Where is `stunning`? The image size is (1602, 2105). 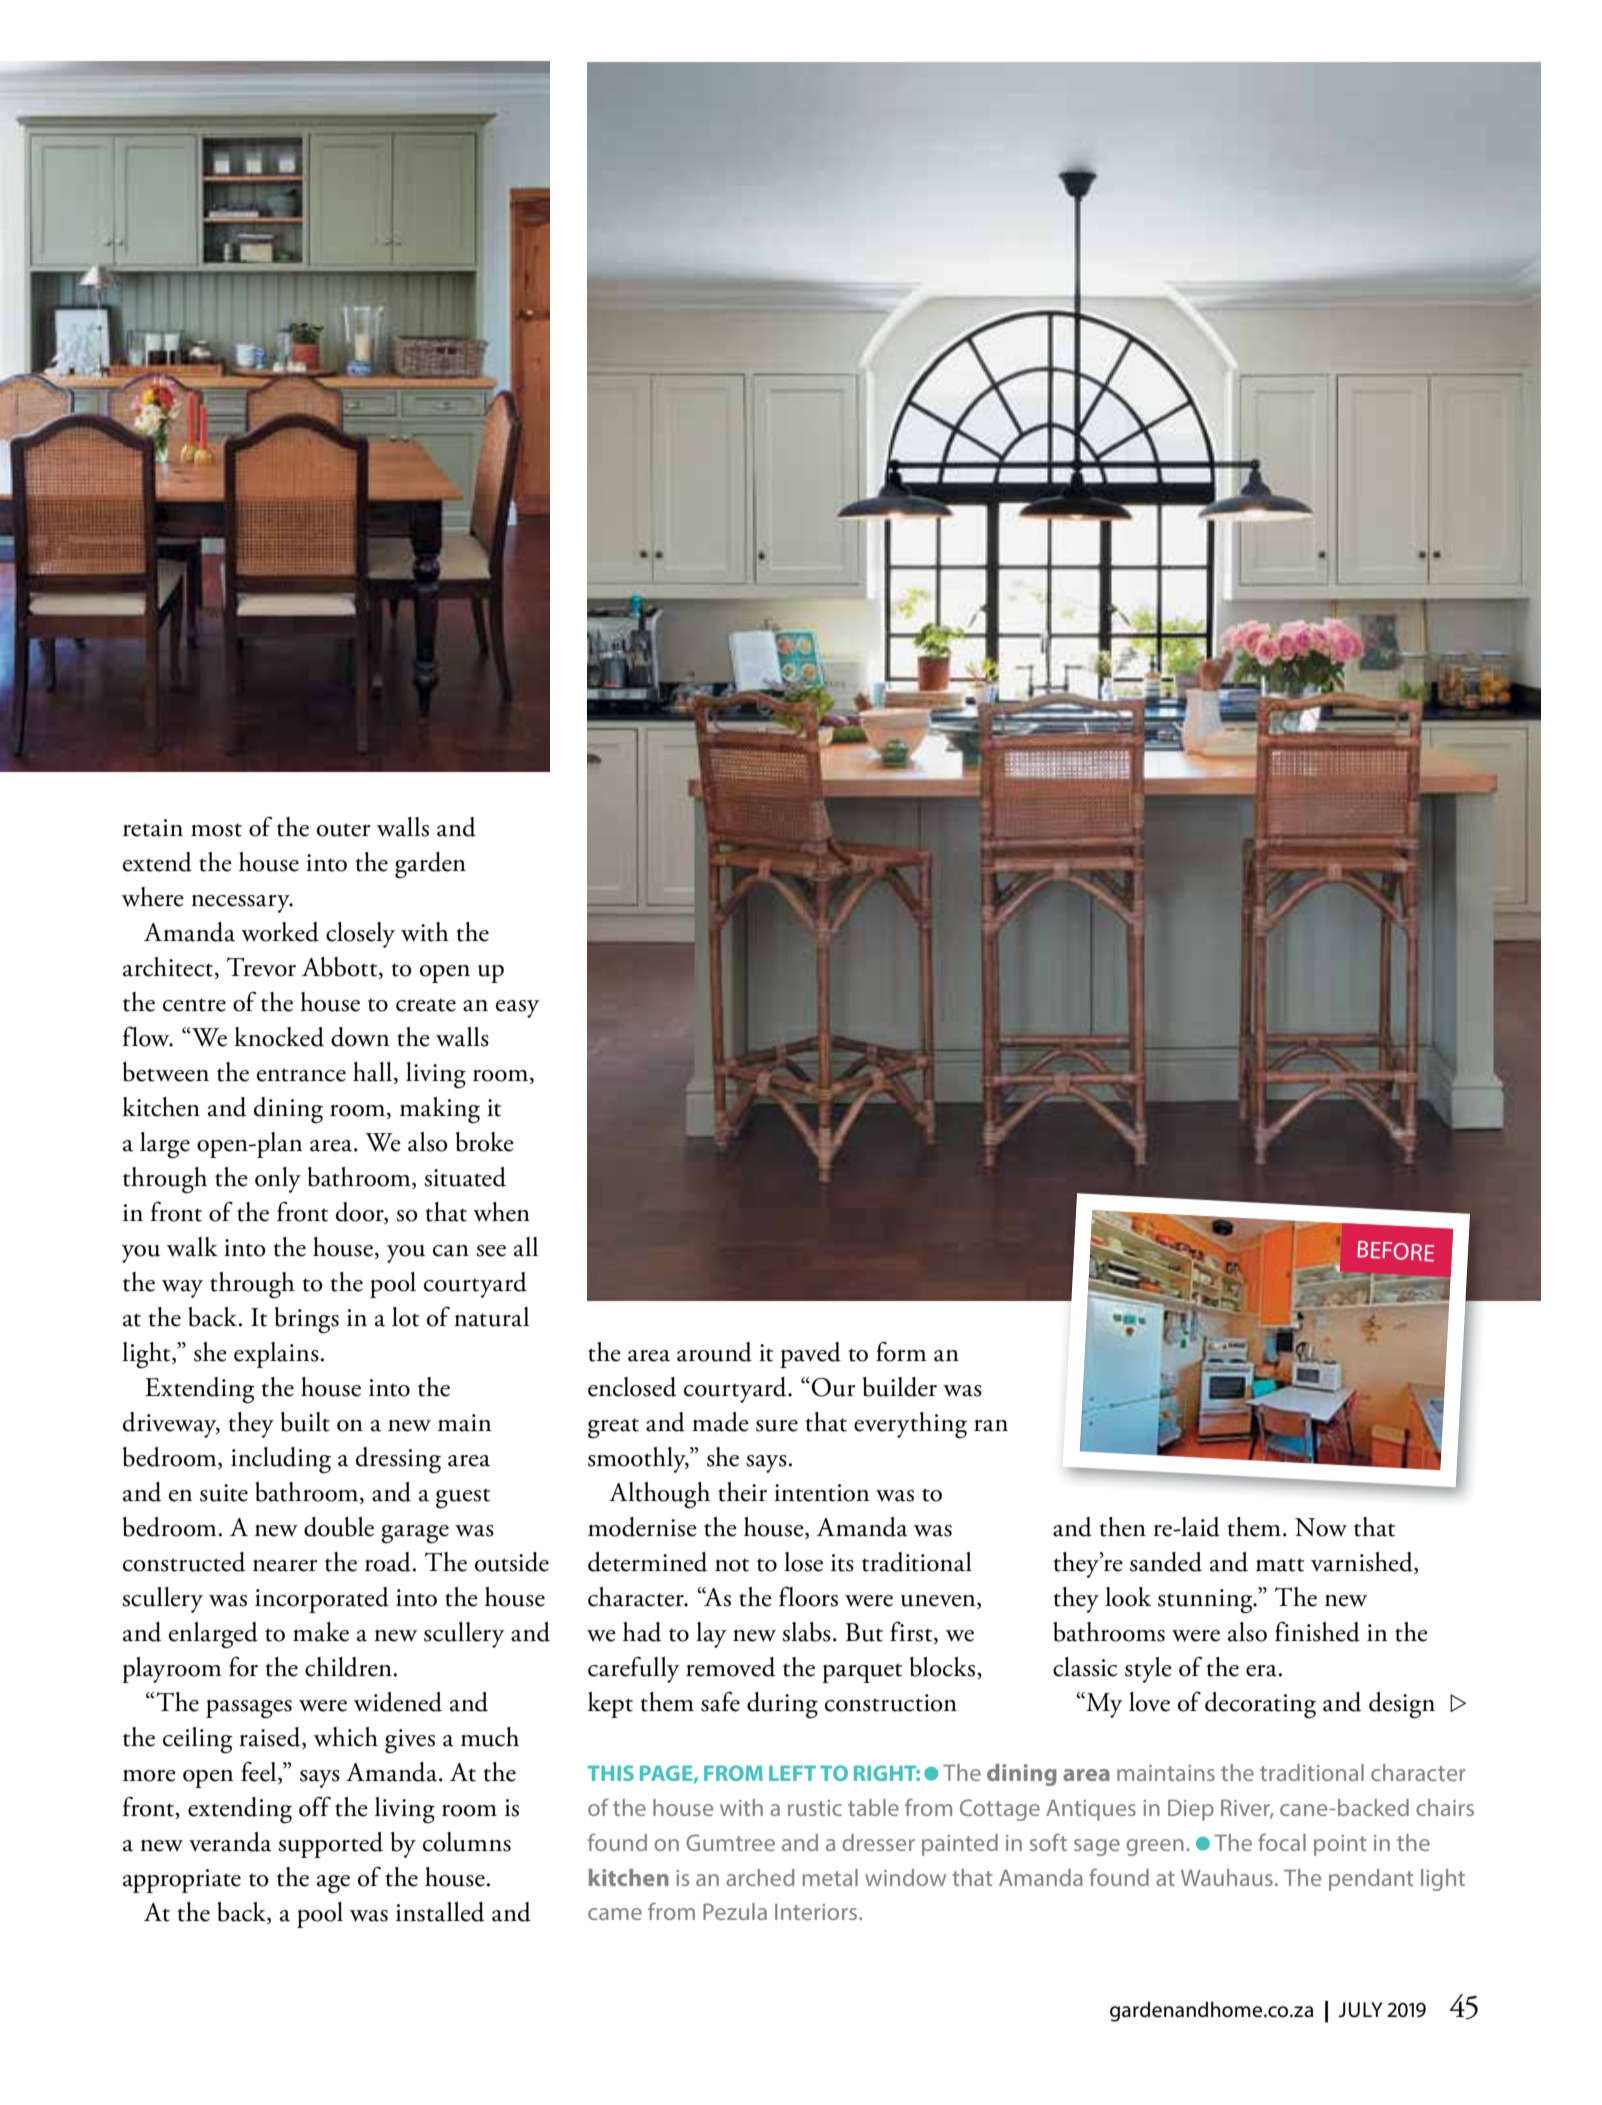 stunning is located at coordinates (1206, 1601).
